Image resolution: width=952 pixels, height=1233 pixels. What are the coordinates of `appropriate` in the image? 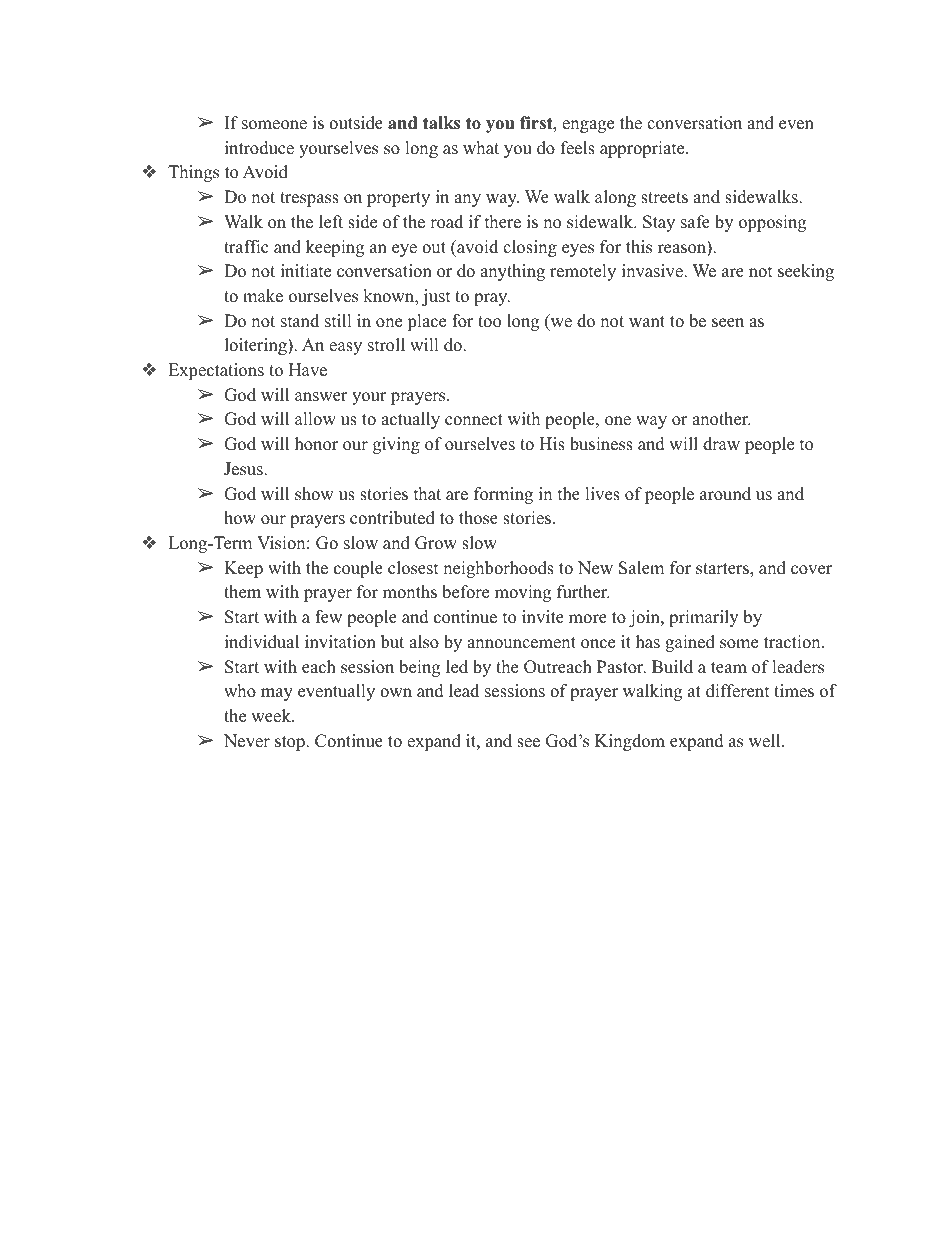 It's located at (642, 149).
